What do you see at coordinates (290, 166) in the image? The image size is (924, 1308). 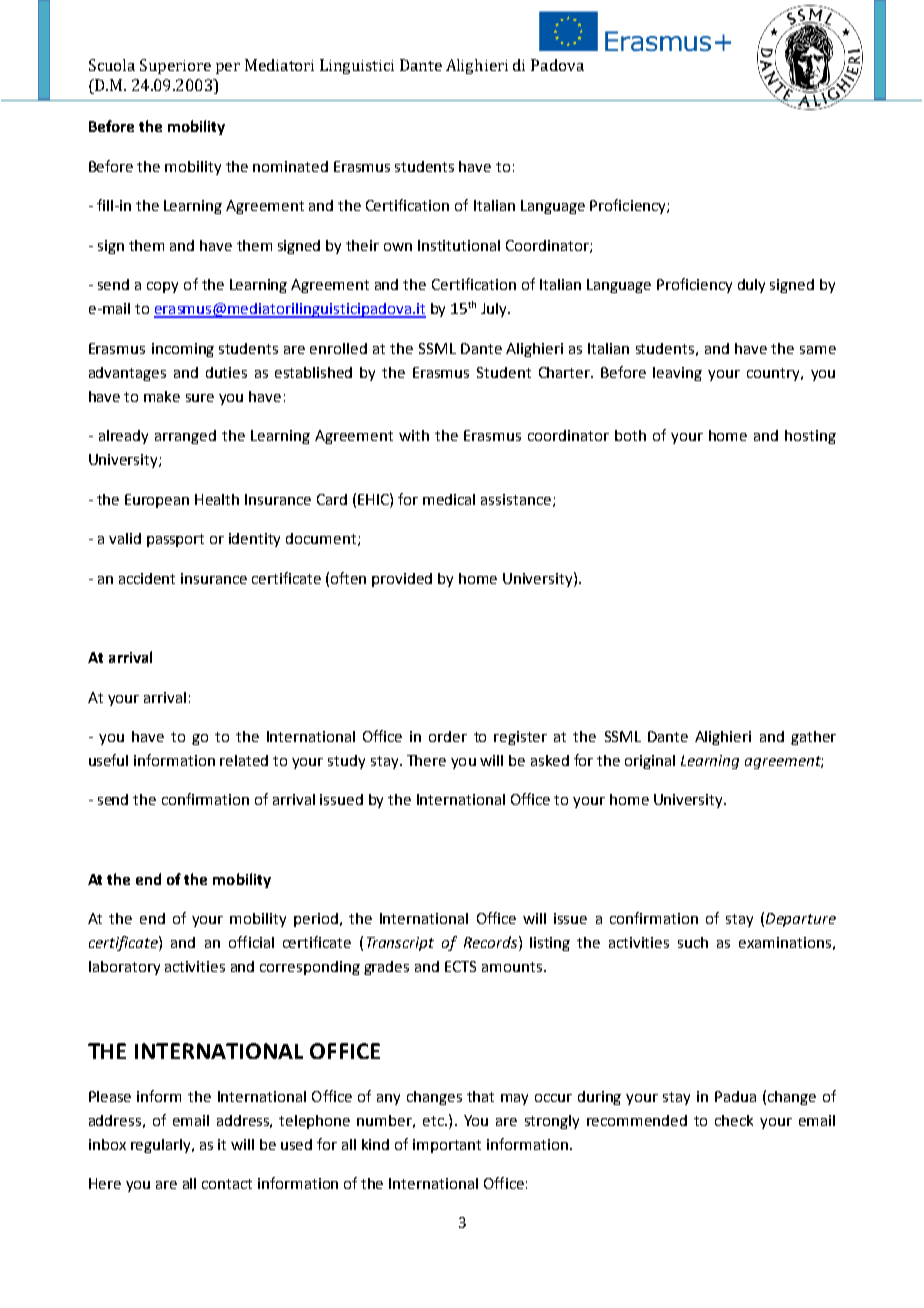 I see `nominated` at bounding box center [290, 166].
